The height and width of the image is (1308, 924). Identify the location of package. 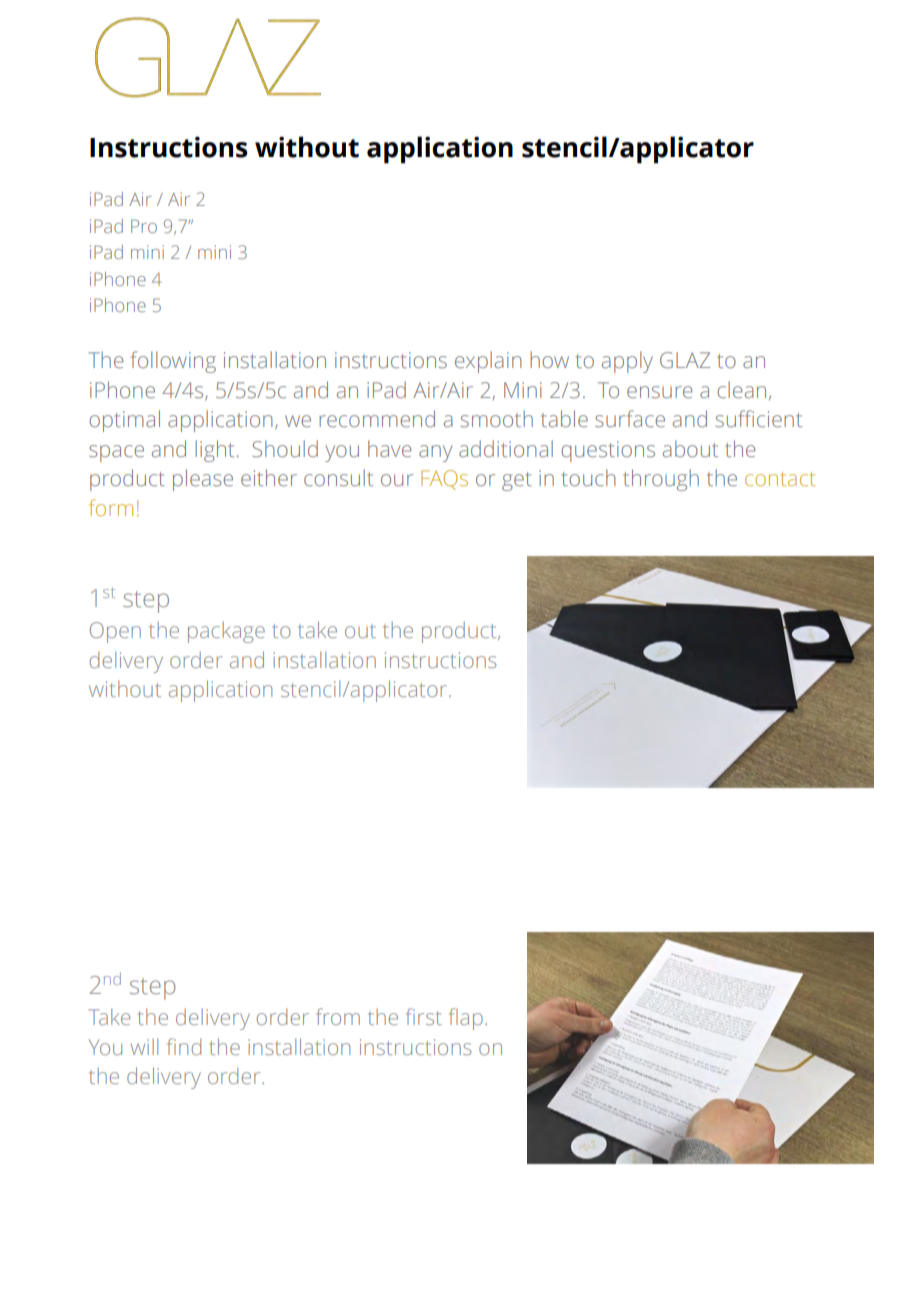
(226, 632).
